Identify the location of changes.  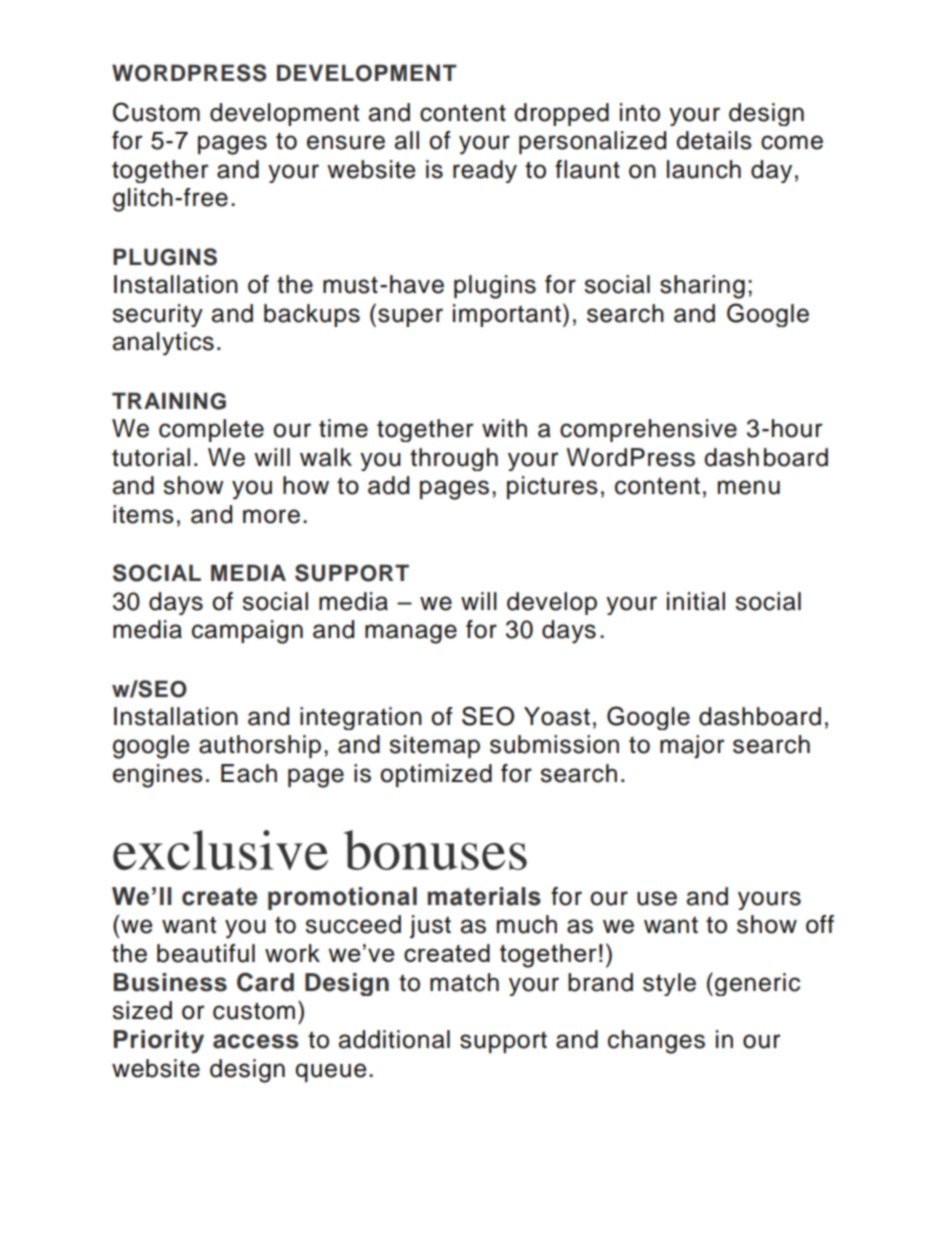
(656, 1042).
